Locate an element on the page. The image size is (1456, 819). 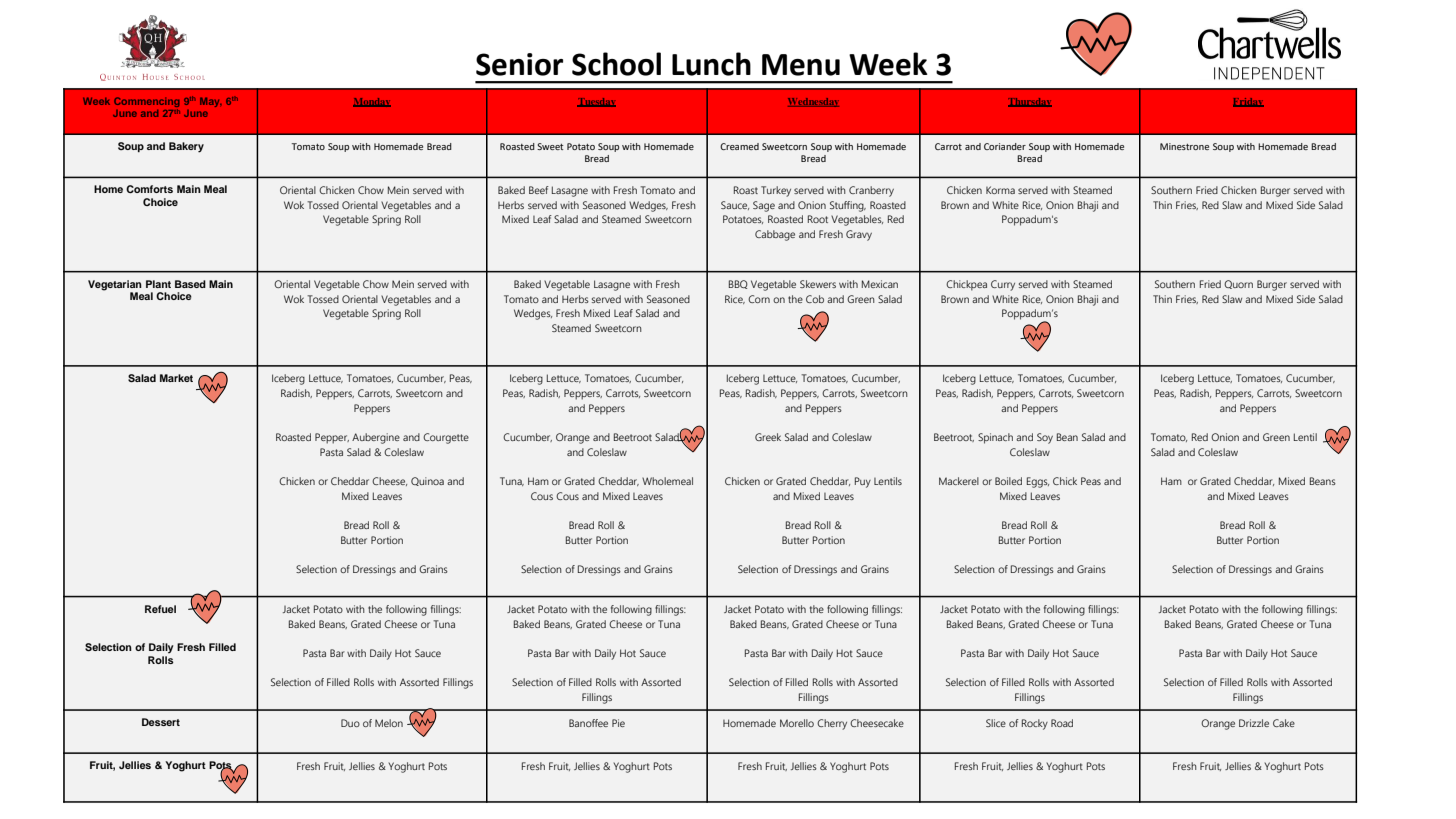
Pie is located at coordinates (618, 723).
